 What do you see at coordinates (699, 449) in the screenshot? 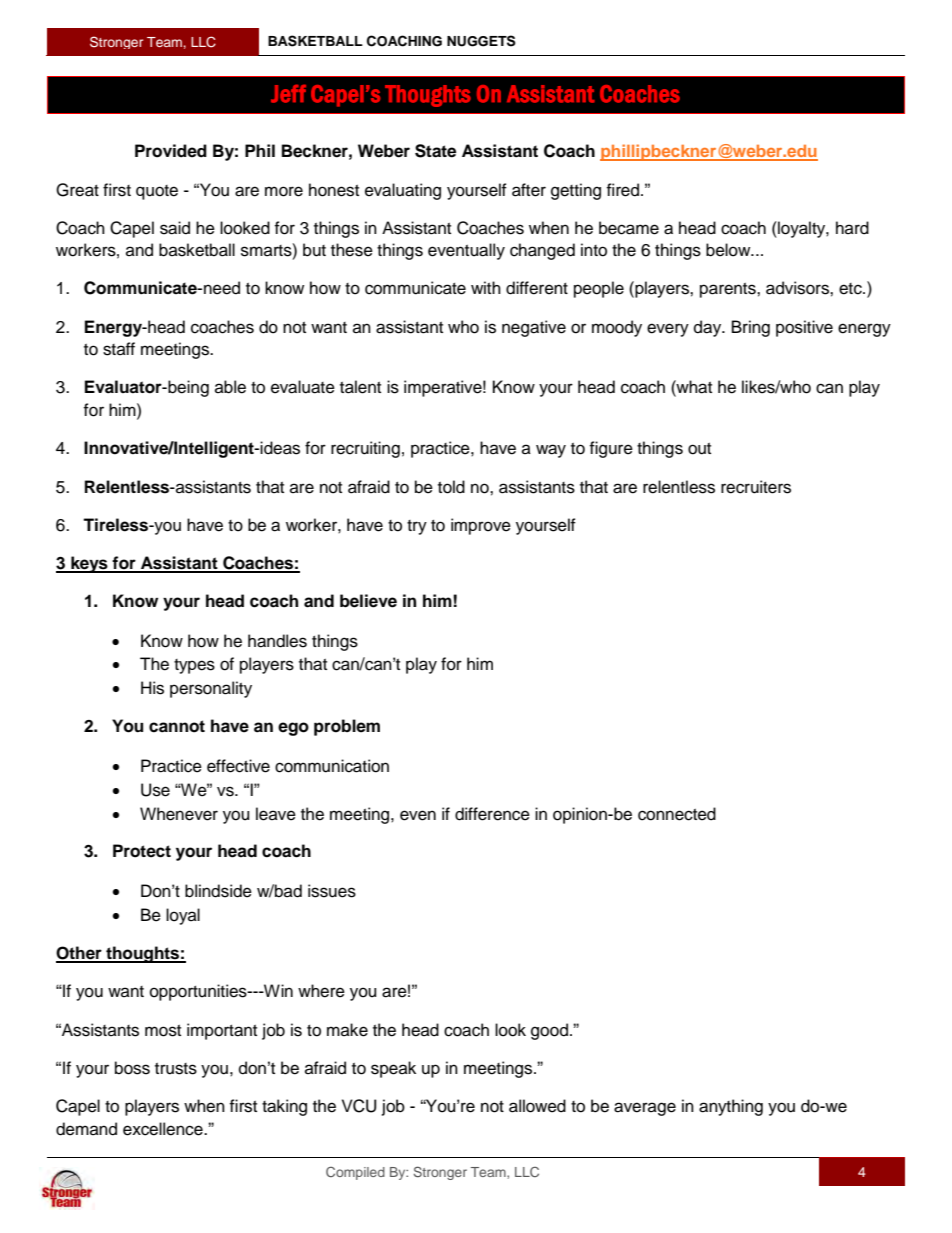
I see `out` at bounding box center [699, 449].
